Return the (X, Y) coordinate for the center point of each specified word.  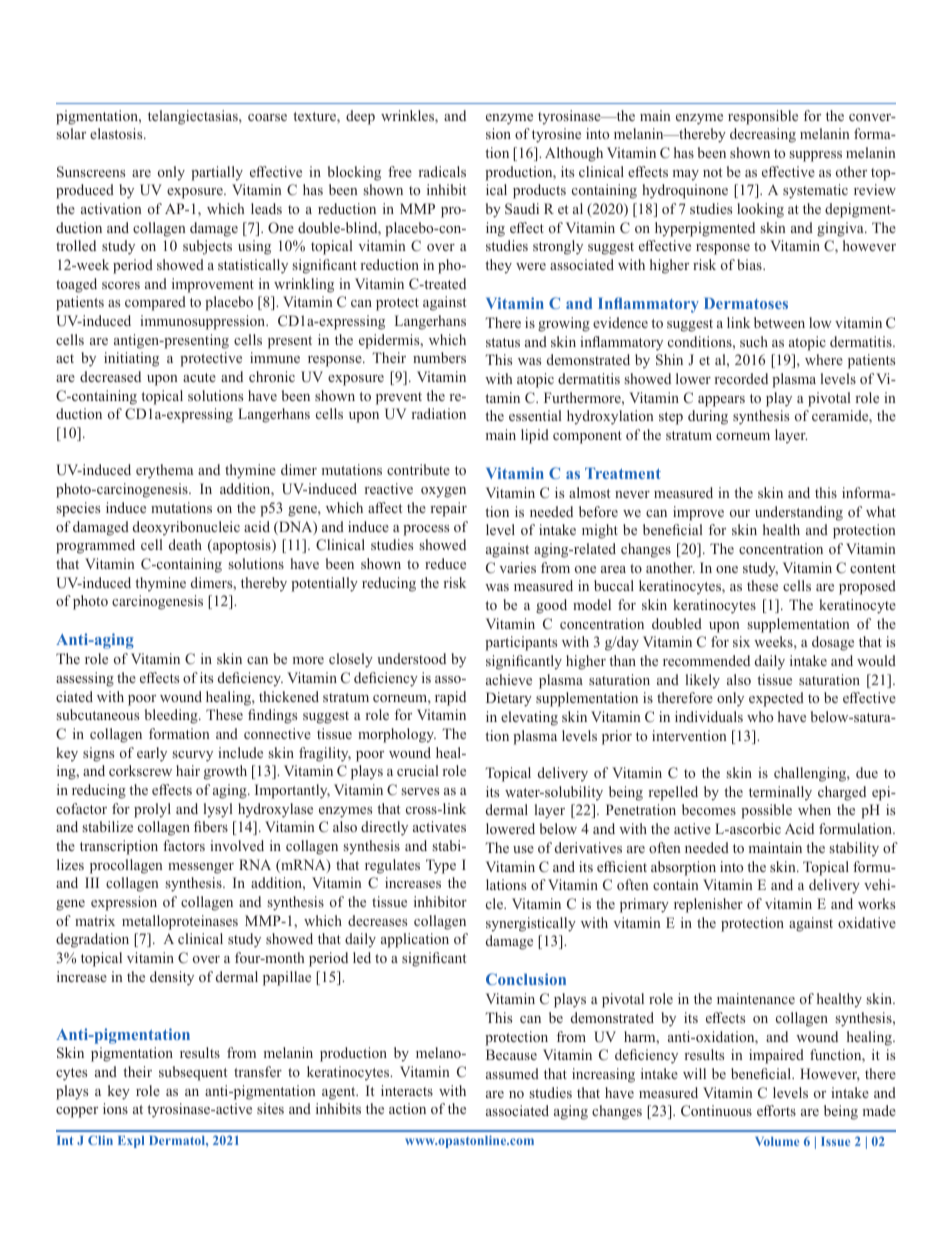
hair (188, 770)
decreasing (763, 135)
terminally (780, 793)
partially (217, 173)
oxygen (443, 492)
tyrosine (556, 135)
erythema (164, 471)
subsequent (193, 1073)
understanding (799, 513)
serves (420, 791)
